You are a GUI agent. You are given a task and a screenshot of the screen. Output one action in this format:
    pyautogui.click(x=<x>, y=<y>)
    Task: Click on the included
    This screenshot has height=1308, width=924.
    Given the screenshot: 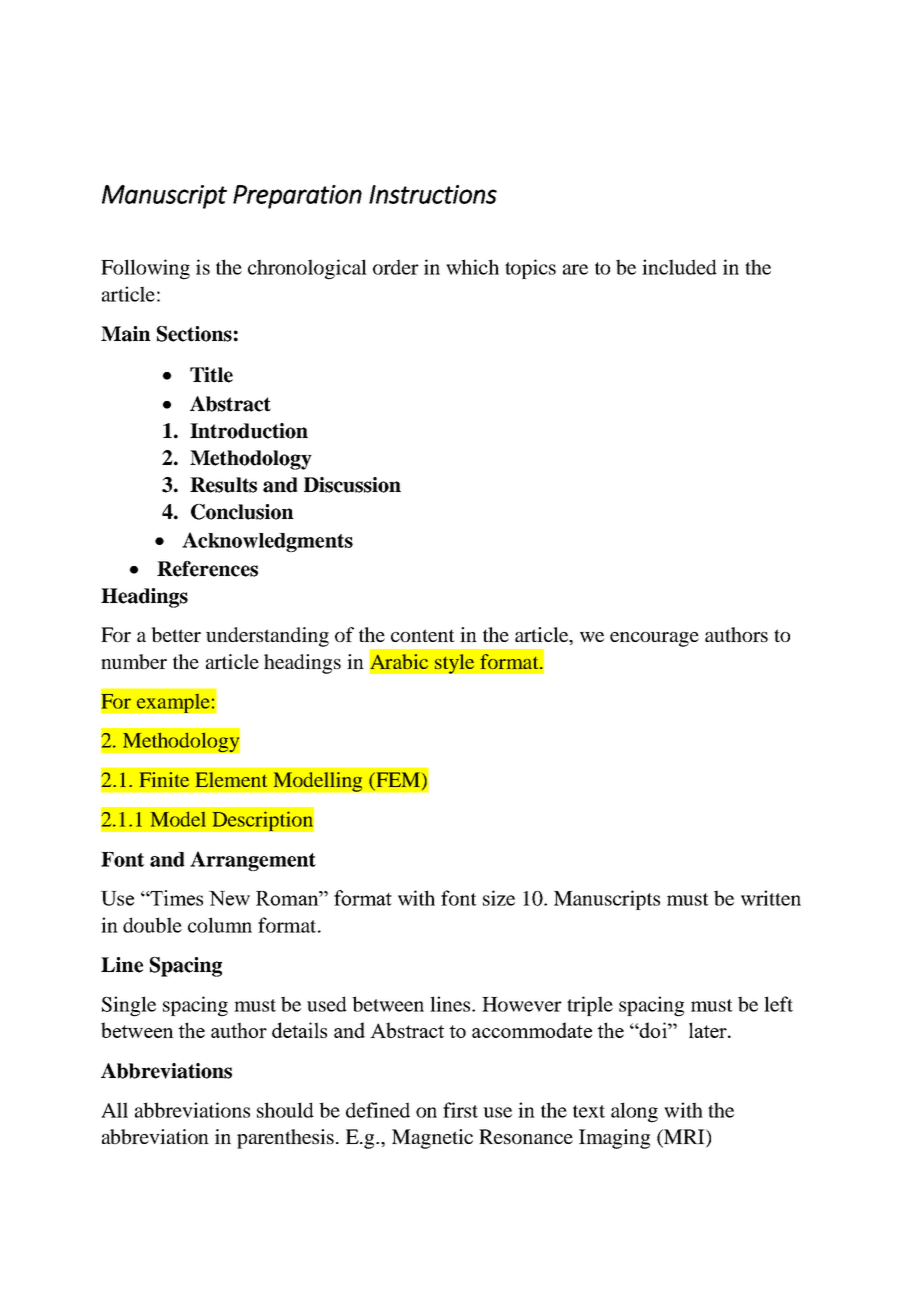 What is the action you would take?
    pyautogui.click(x=679, y=267)
